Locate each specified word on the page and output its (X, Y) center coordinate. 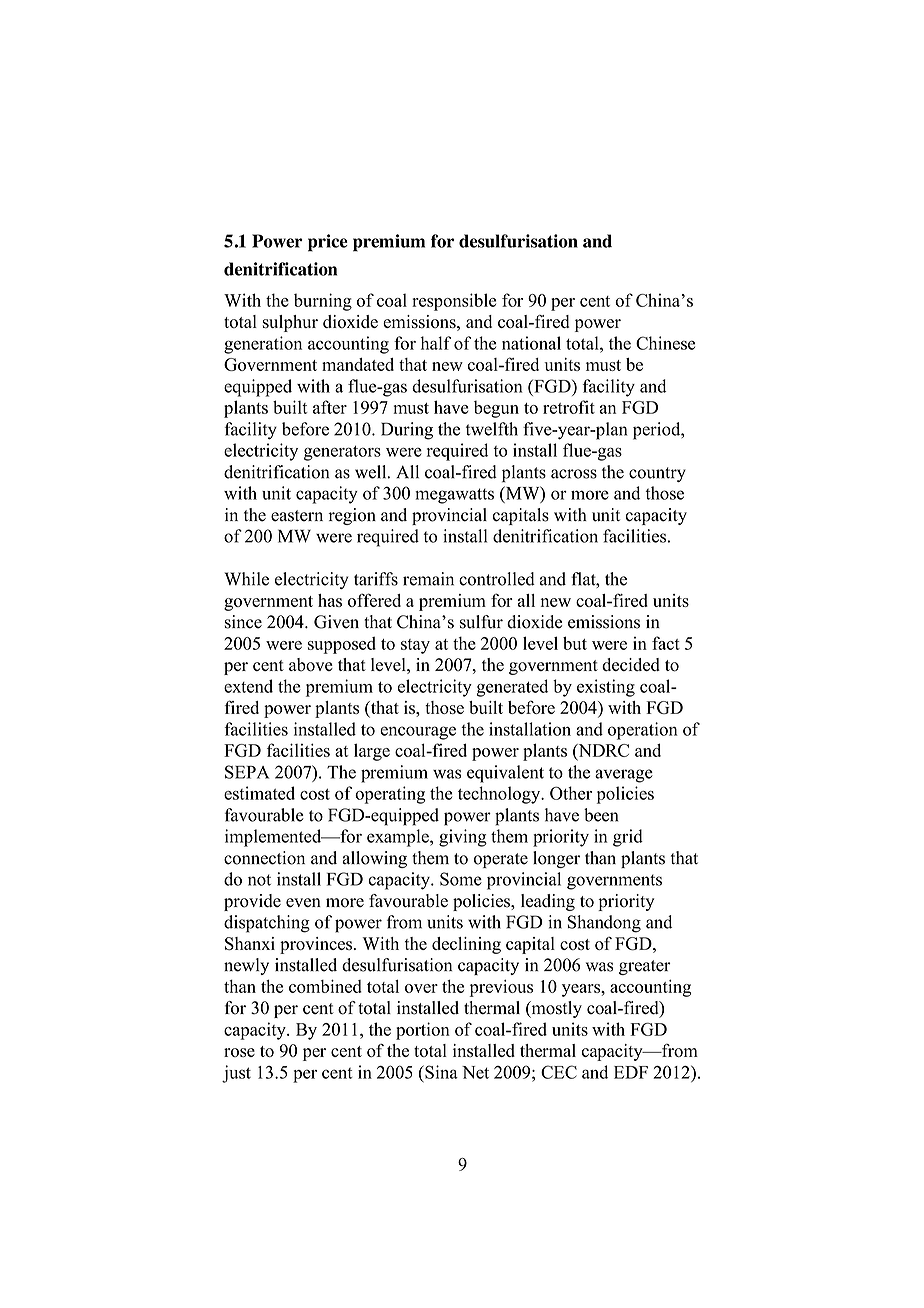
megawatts (454, 496)
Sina (440, 1072)
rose (239, 1052)
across (574, 474)
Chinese (665, 343)
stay (415, 646)
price (328, 243)
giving (463, 838)
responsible (454, 302)
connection (264, 858)
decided (631, 664)
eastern (297, 516)
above (311, 665)
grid (628, 838)
